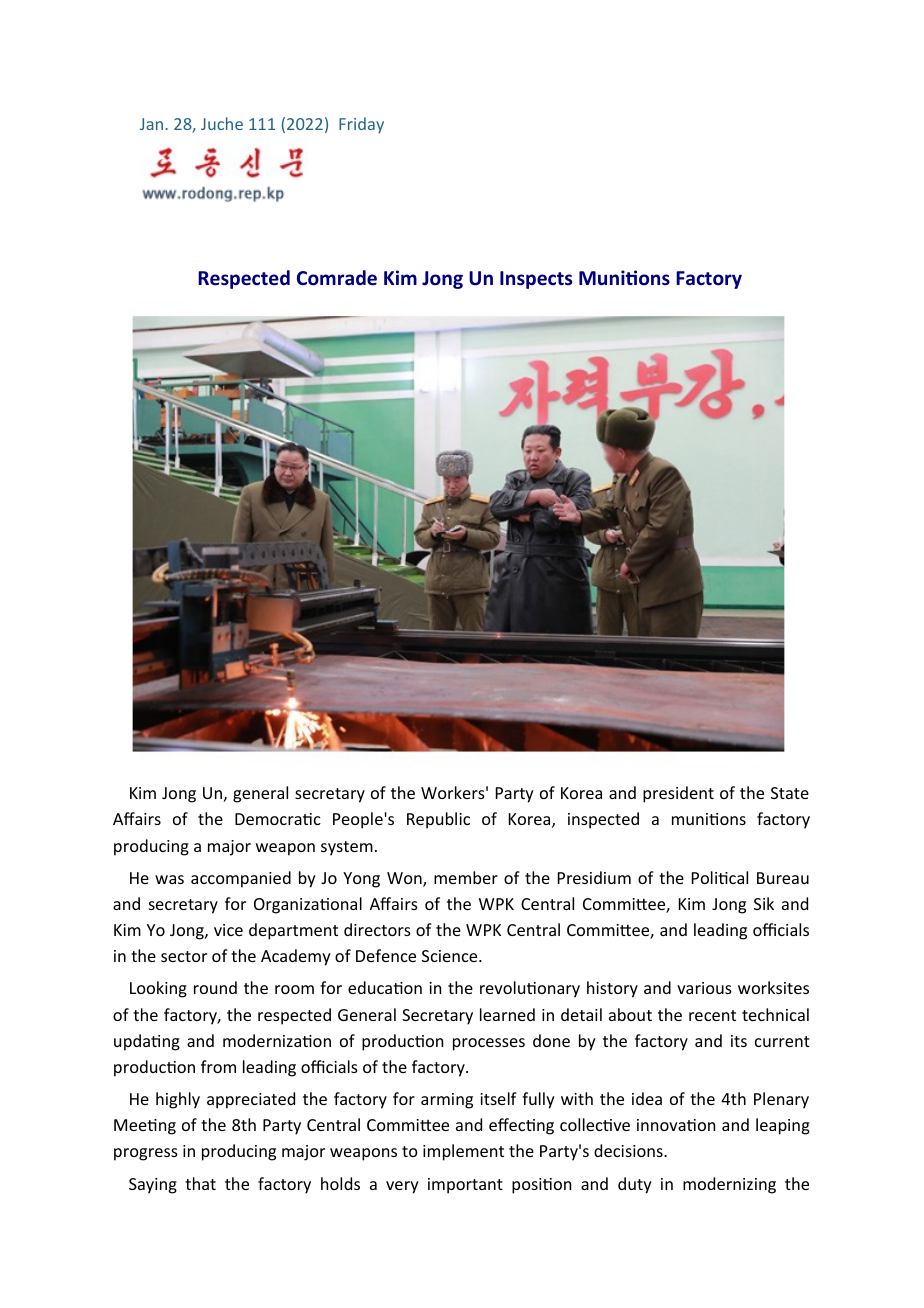  Describe the element at coordinates (678, 794) in the screenshot. I see `president` at that location.
